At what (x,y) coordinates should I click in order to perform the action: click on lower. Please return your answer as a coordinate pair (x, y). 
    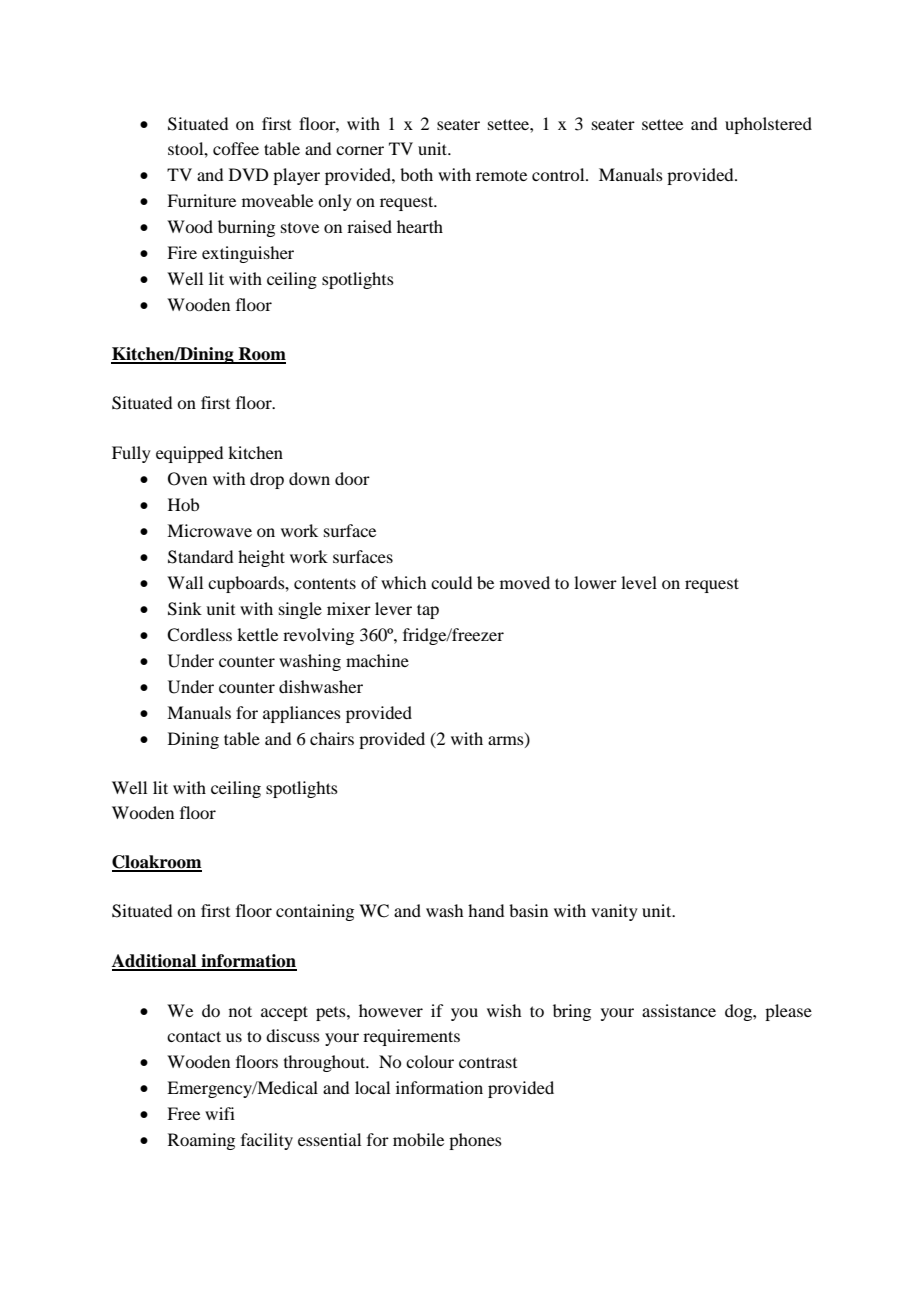
    Looking at the image, I should click on (595, 582).
